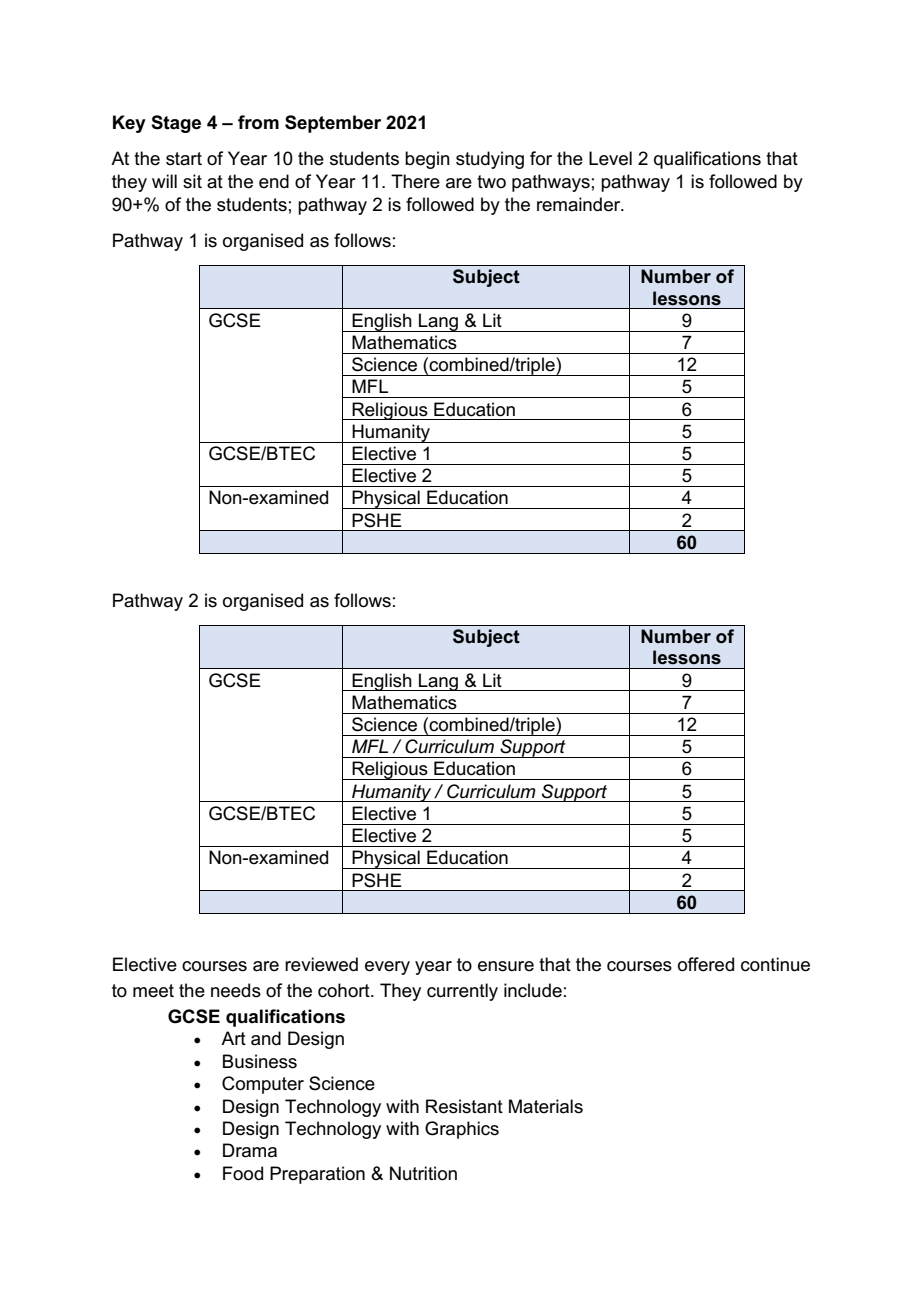 The image size is (924, 1308). I want to click on Drama, so click(250, 1150).
